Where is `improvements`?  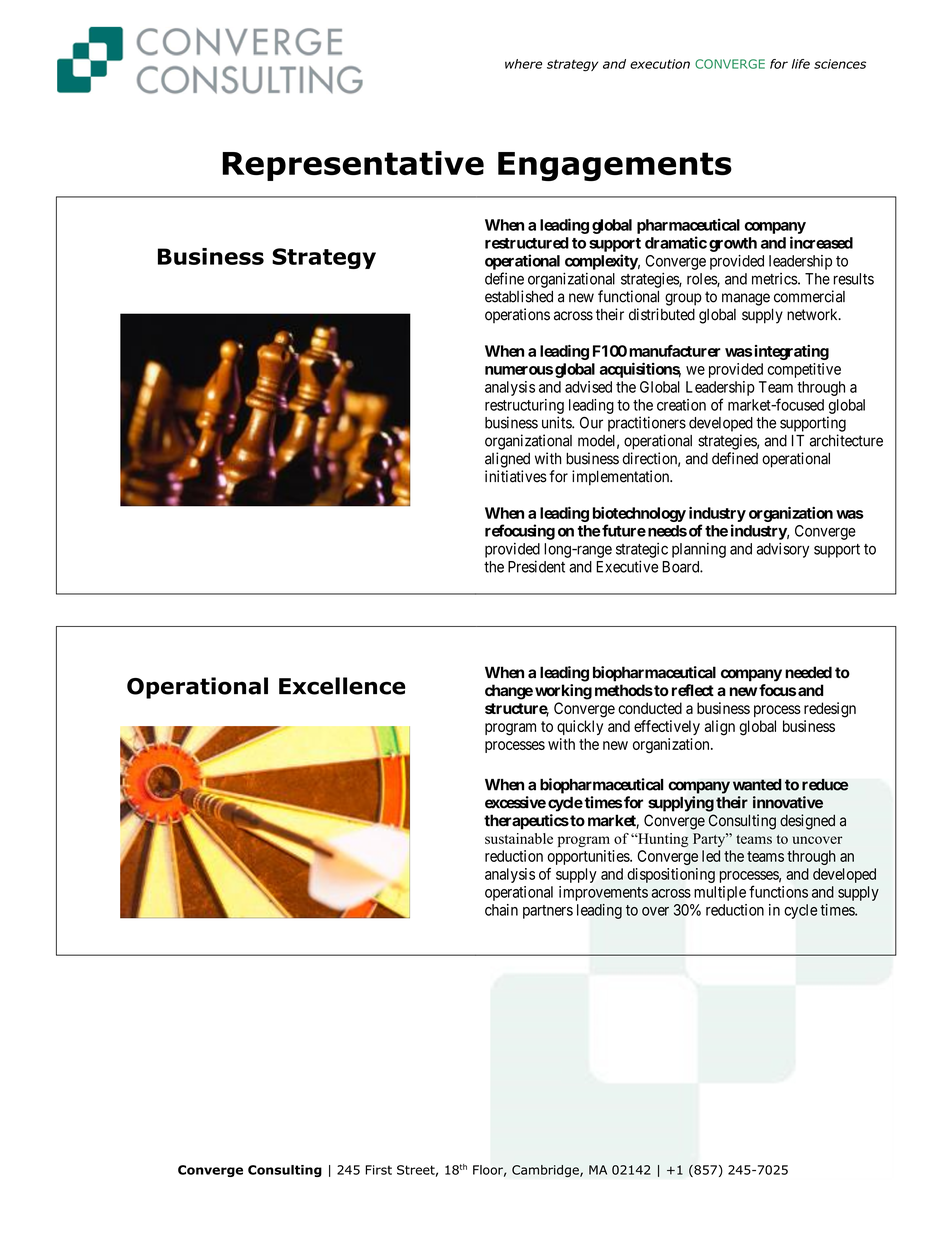 improvements is located at coordinates (603, 893).
